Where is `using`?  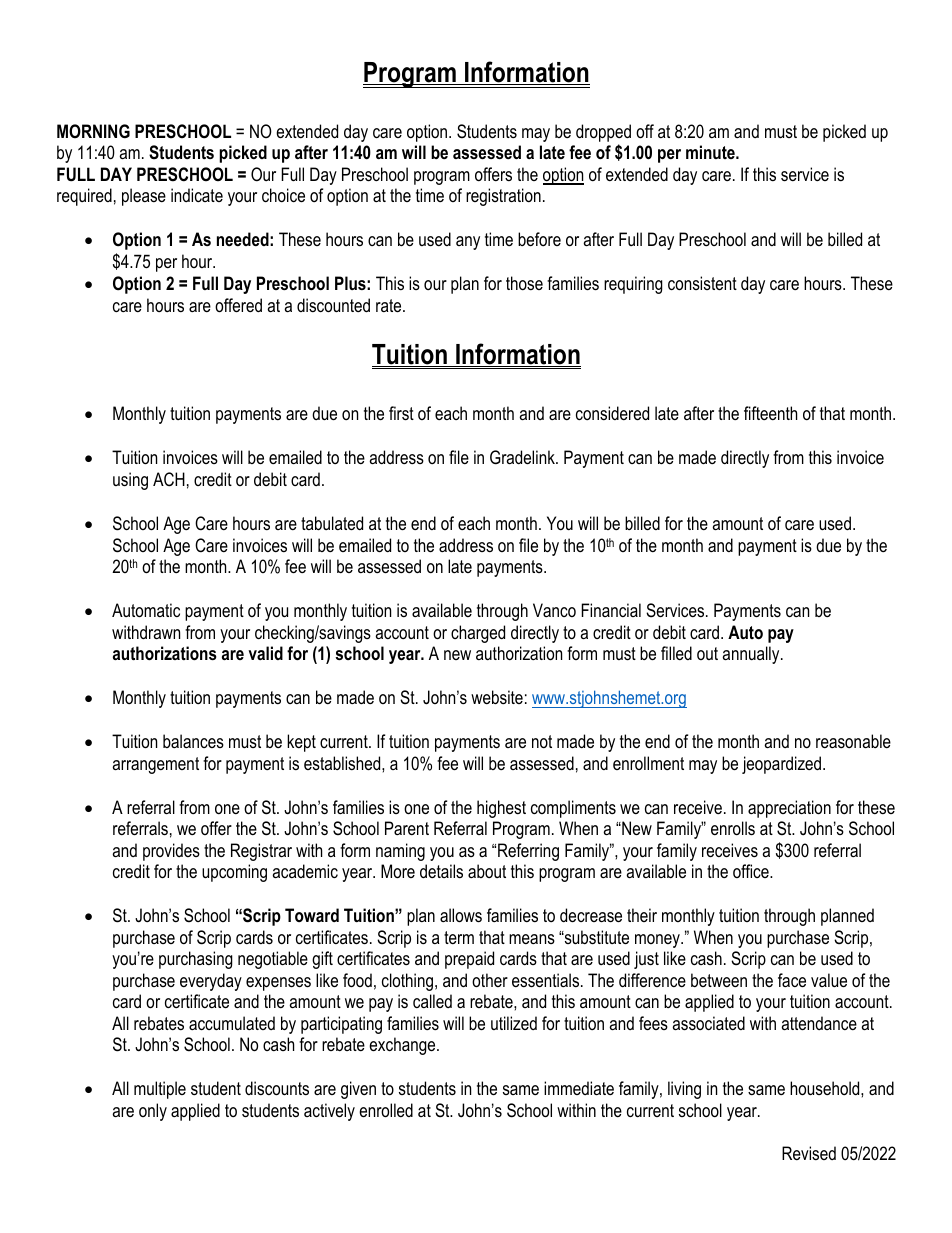 using is located at coordinates (130, 481).
